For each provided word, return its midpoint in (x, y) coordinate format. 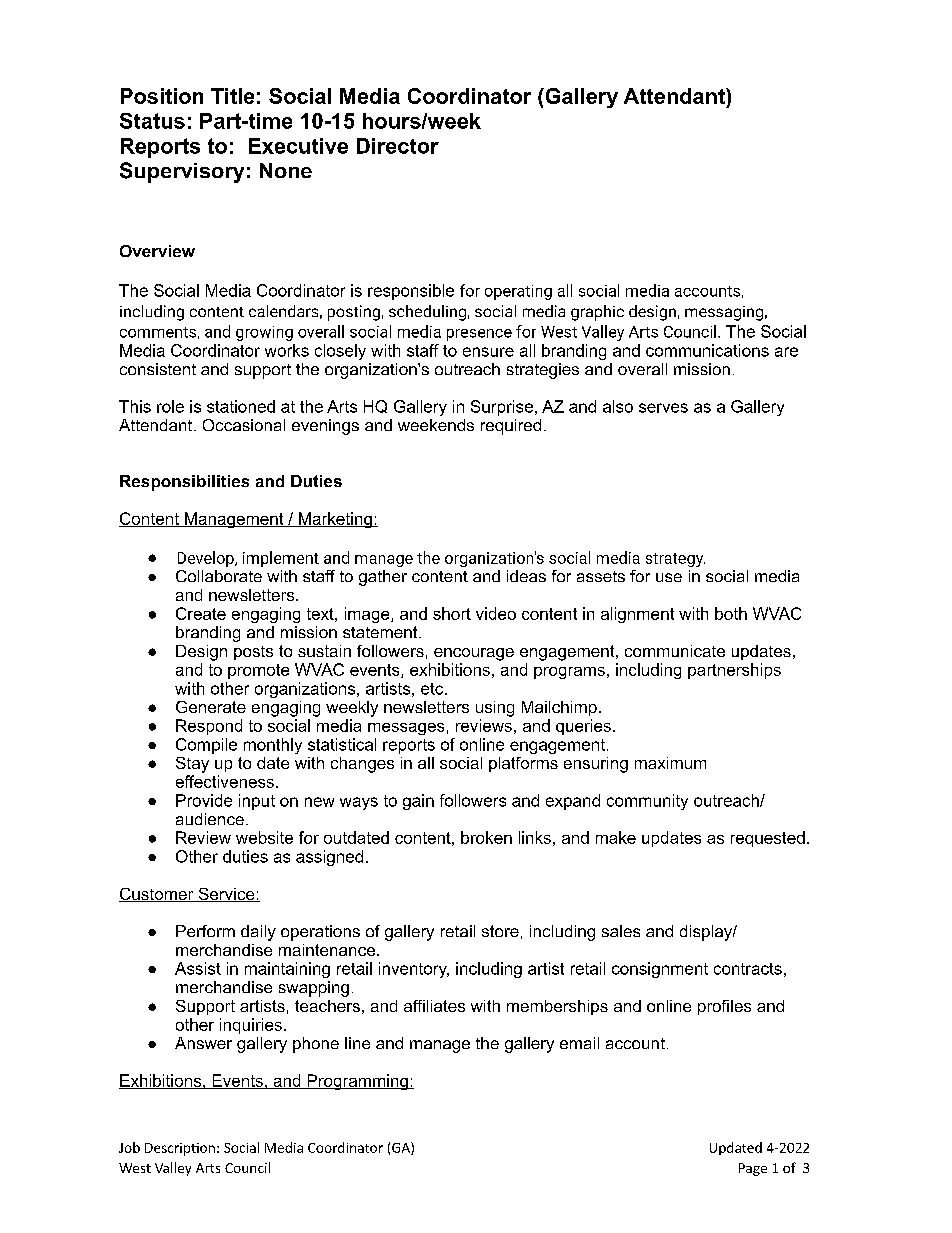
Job (129, 1147)
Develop (207, 559)
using (495, 709)
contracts (748, 969)
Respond (209, 727)
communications (707, 350)
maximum (670, 763)
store (500, 931)
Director (398, 146)
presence (479, 335)
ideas (526, 576)
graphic (597, 313)
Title (232, 96)
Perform (205, 931)
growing (264, 333)
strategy (675, 560)
